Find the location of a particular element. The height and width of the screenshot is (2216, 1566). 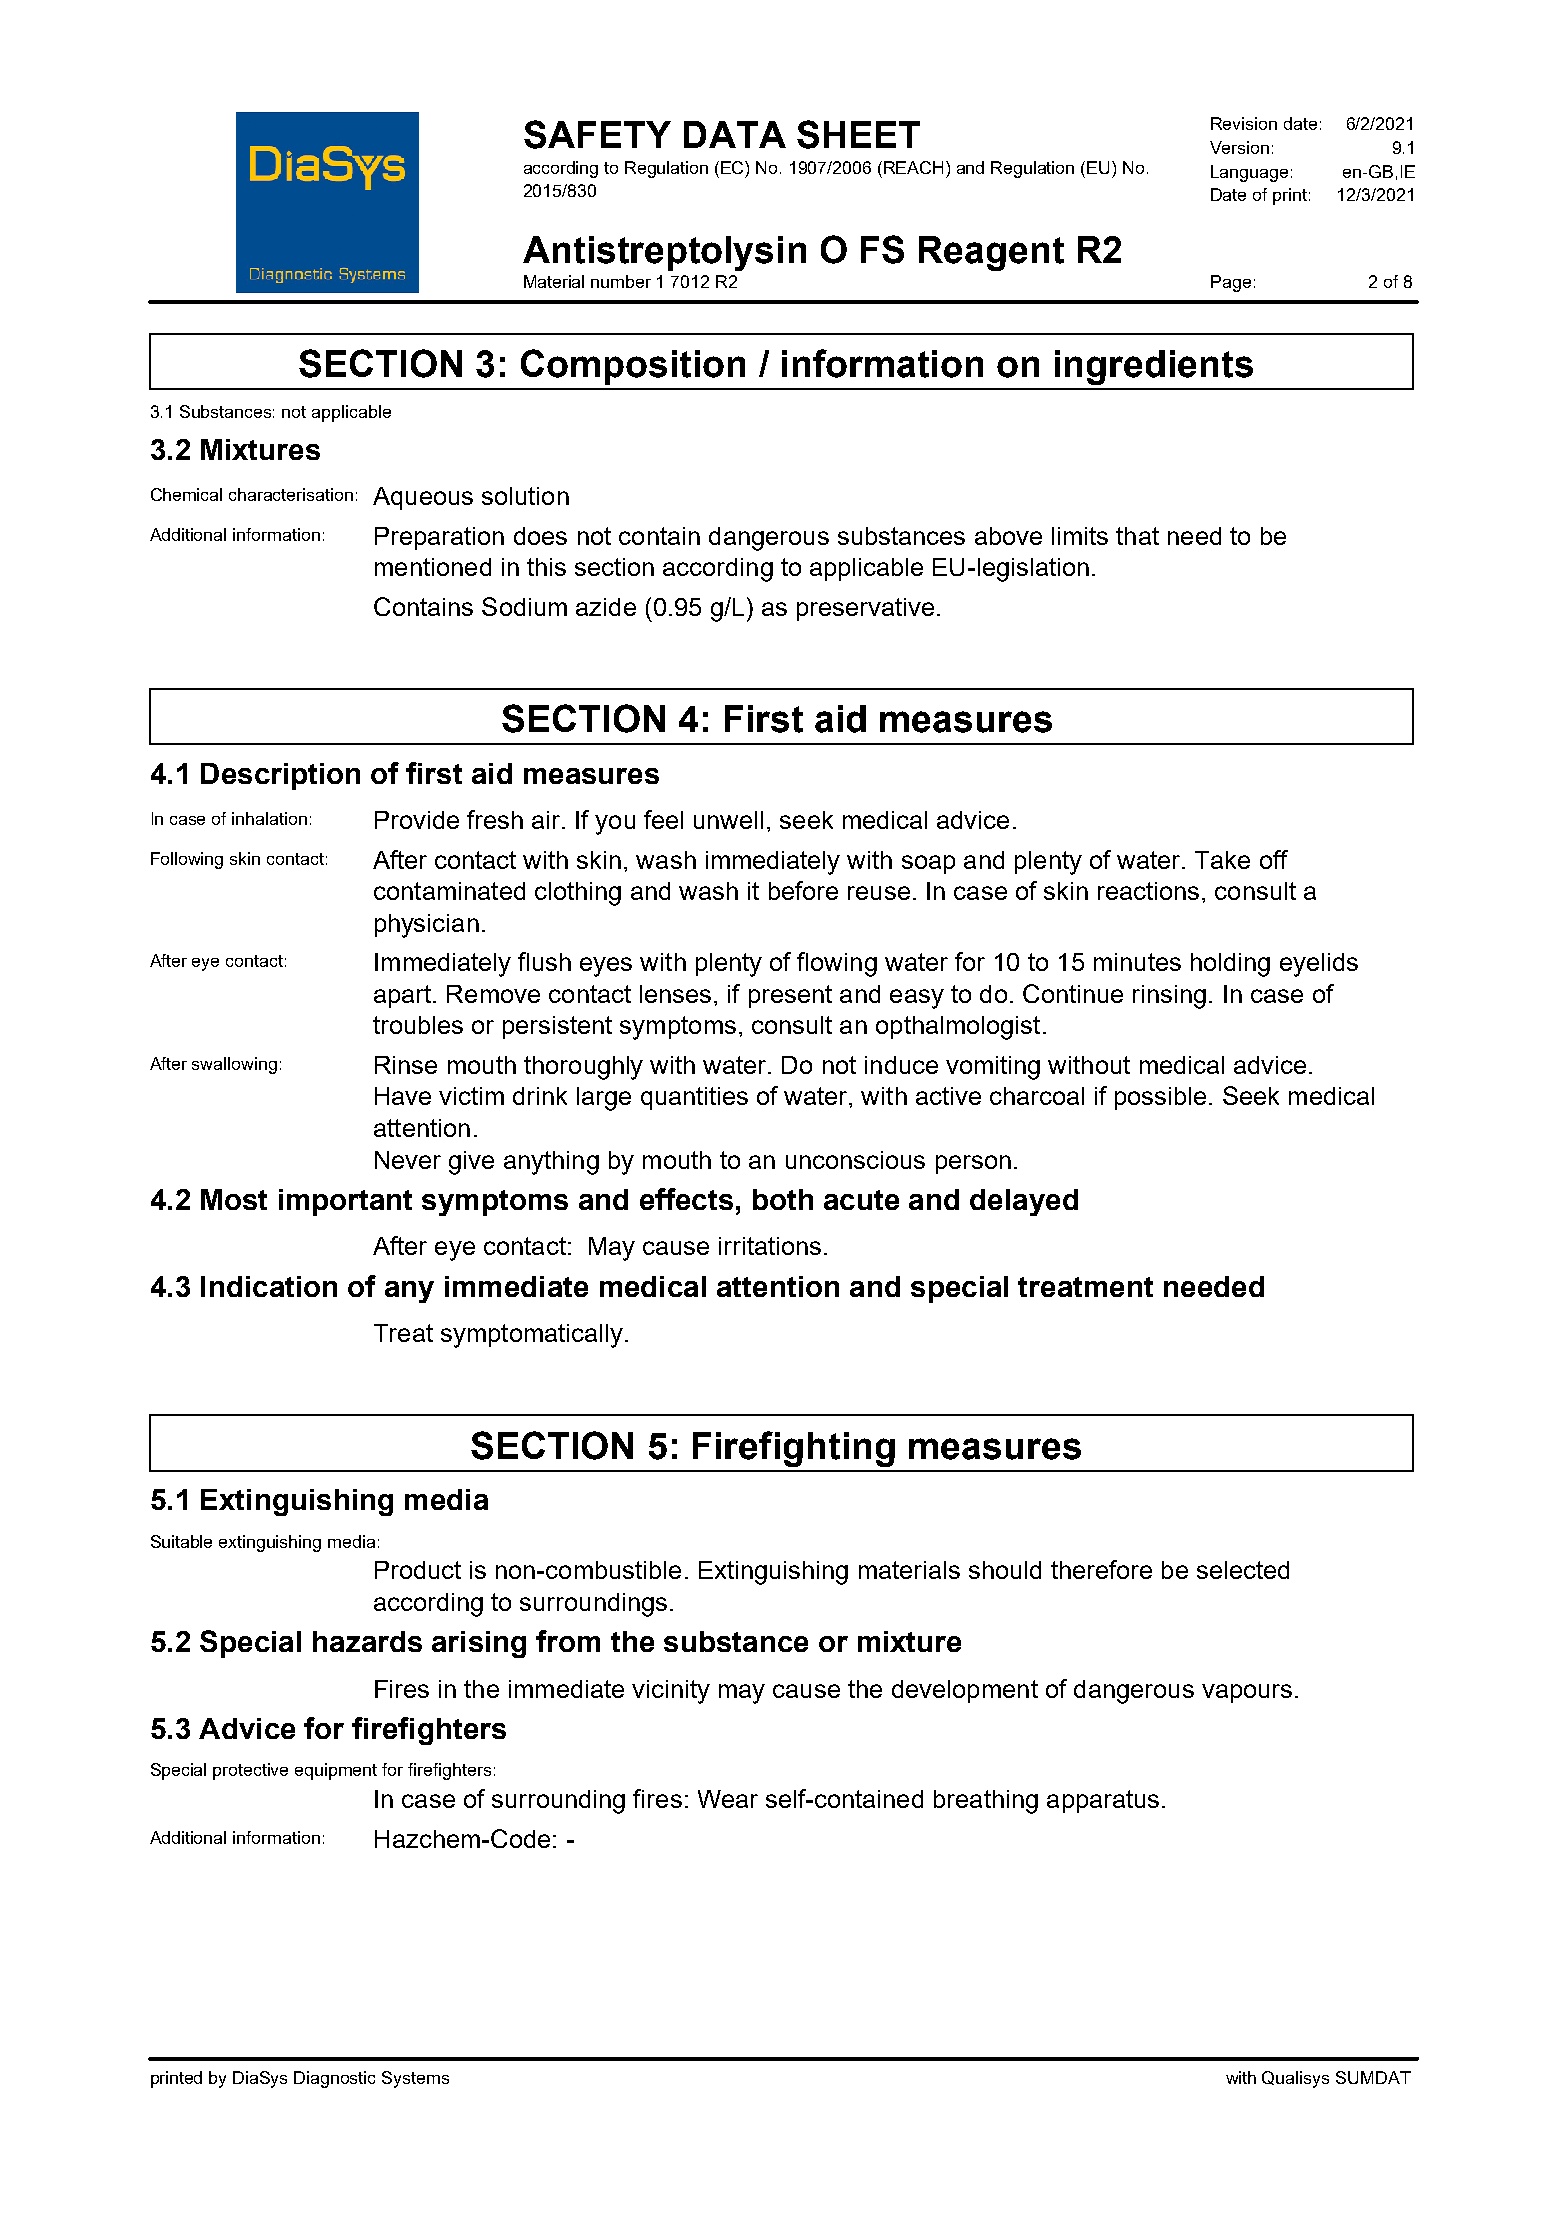

DATA is located at coordinates (735, 134).
